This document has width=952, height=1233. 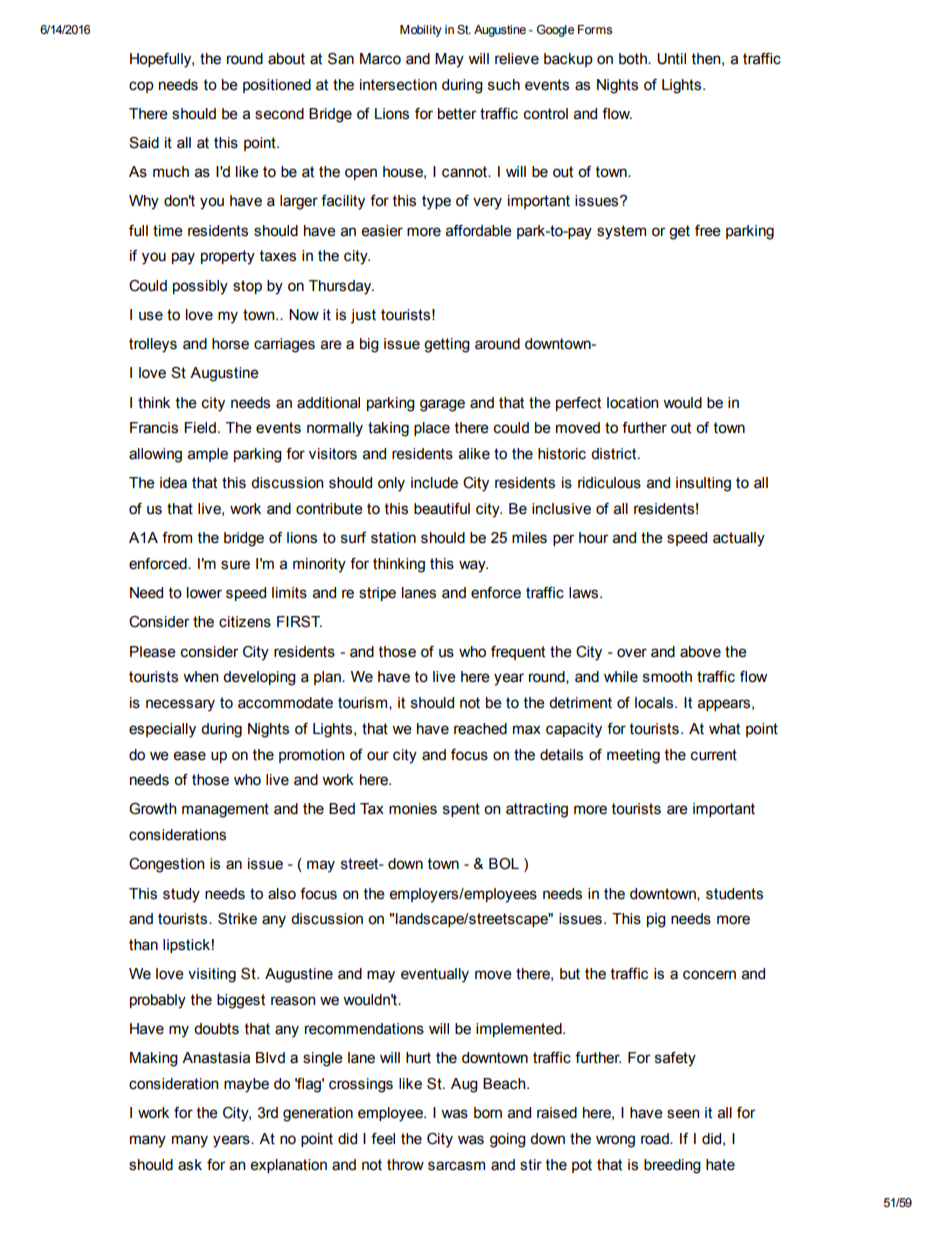 I want to click on positioned, so click(x=277, y=86).
